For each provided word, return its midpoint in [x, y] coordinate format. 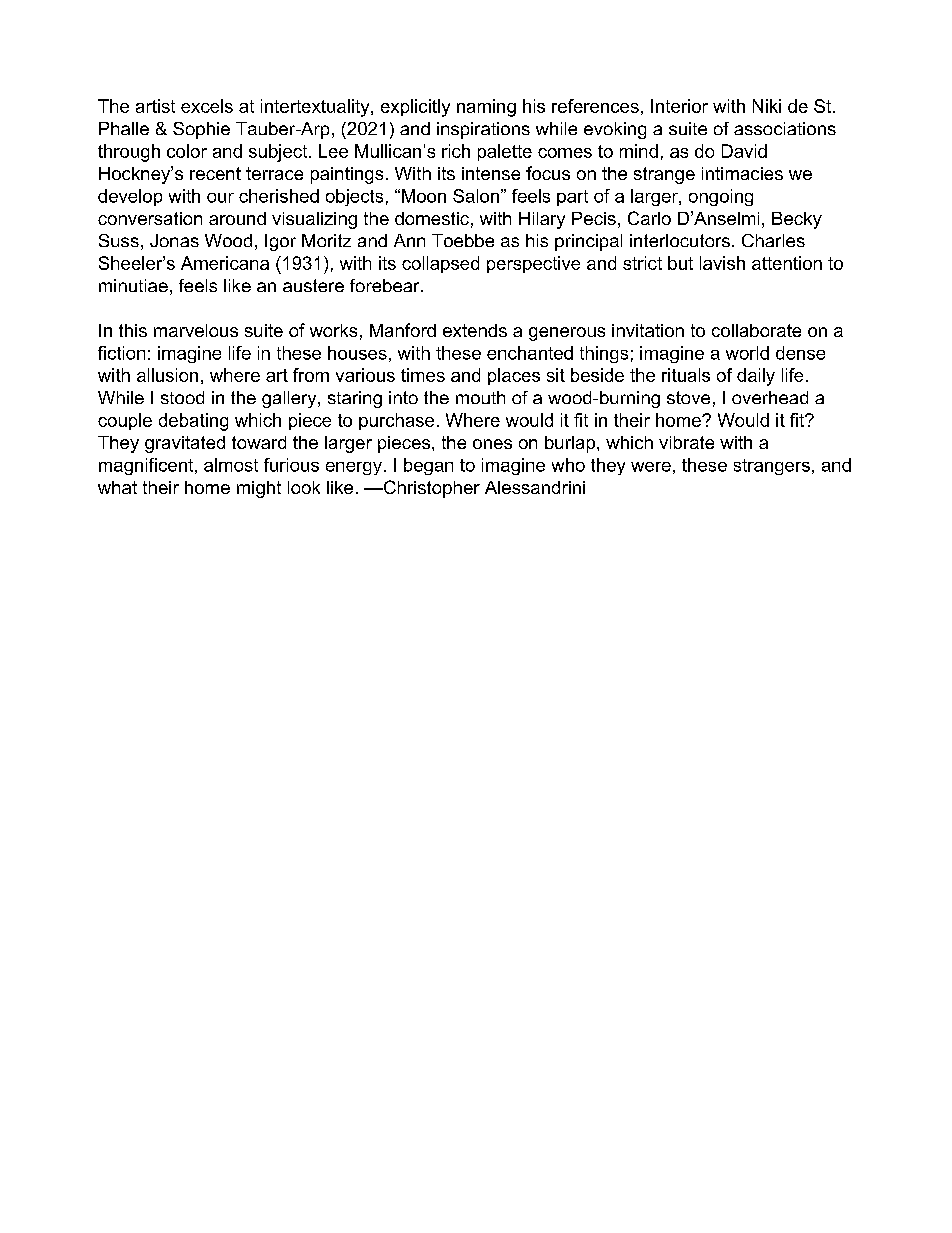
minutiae [133, 285]
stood [182, 397]
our [220, 198]
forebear [386, 285]
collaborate [756, 330]
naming [486, 108]
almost [231, 465]
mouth [480, 397]
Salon [476, 196]
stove [688, 397]
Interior [679, 106]
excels [207, 106]
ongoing [721, 197]
